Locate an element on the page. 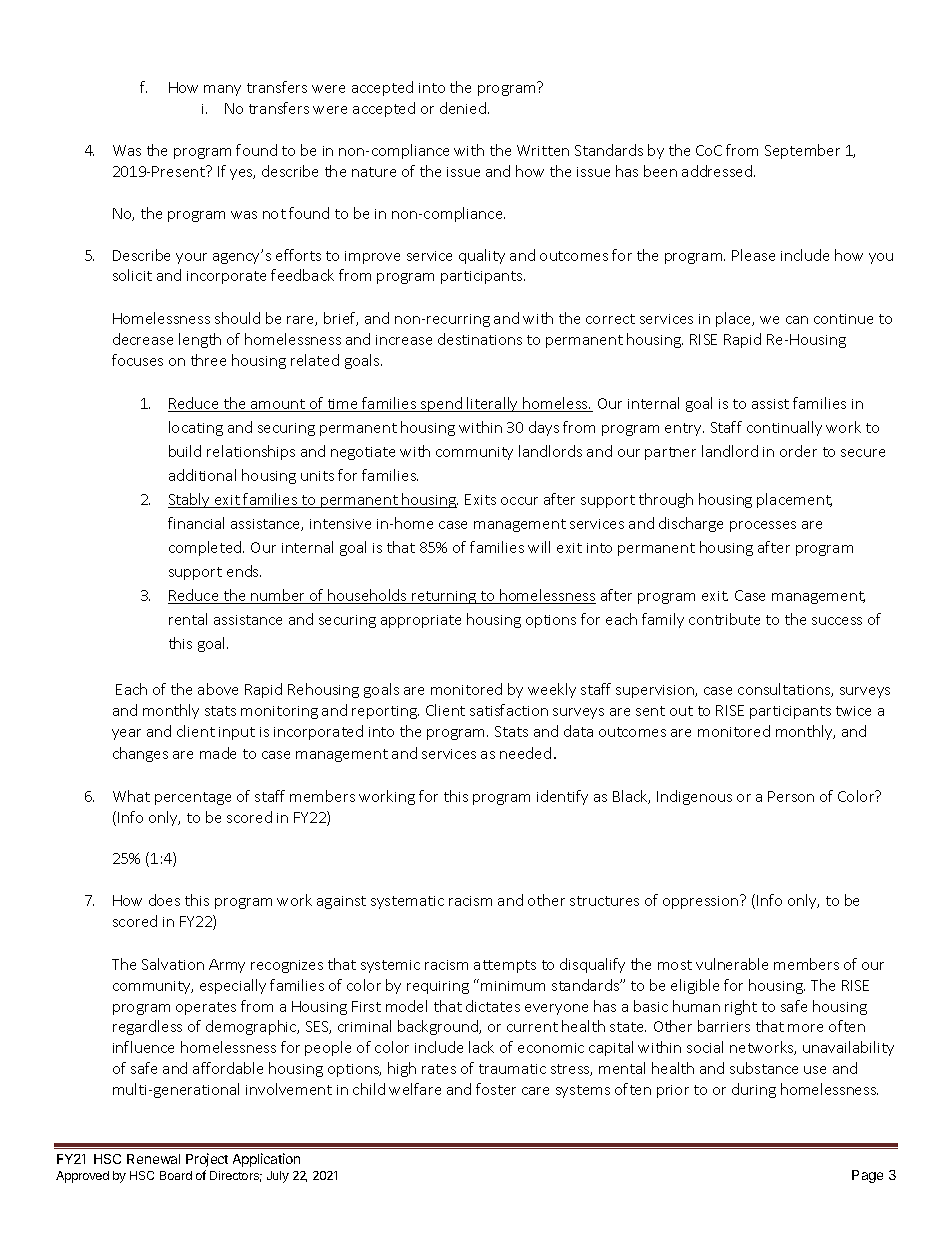  build is located at coordinates (185, 451).
